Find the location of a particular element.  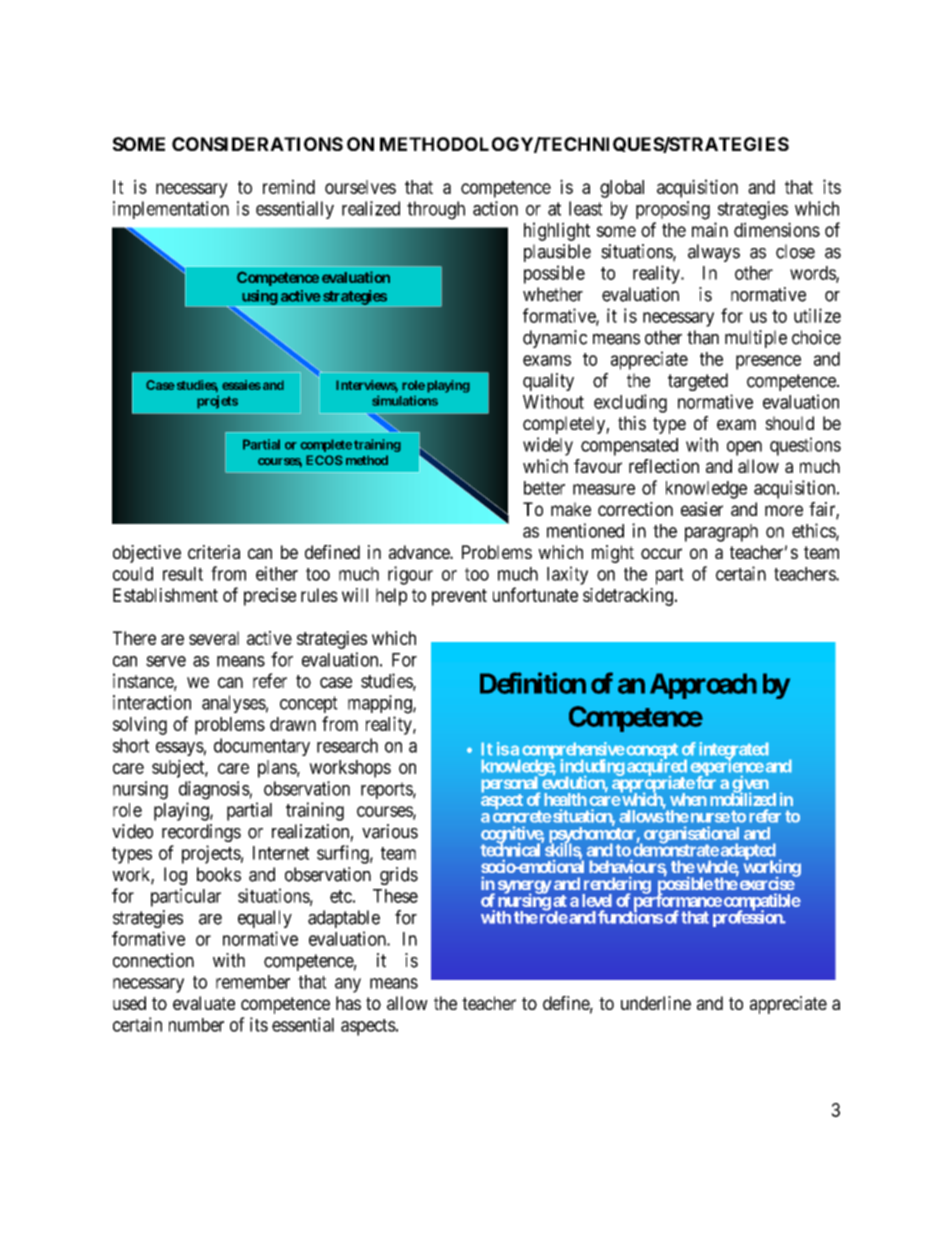

main is located at coordinates (710, 229).
